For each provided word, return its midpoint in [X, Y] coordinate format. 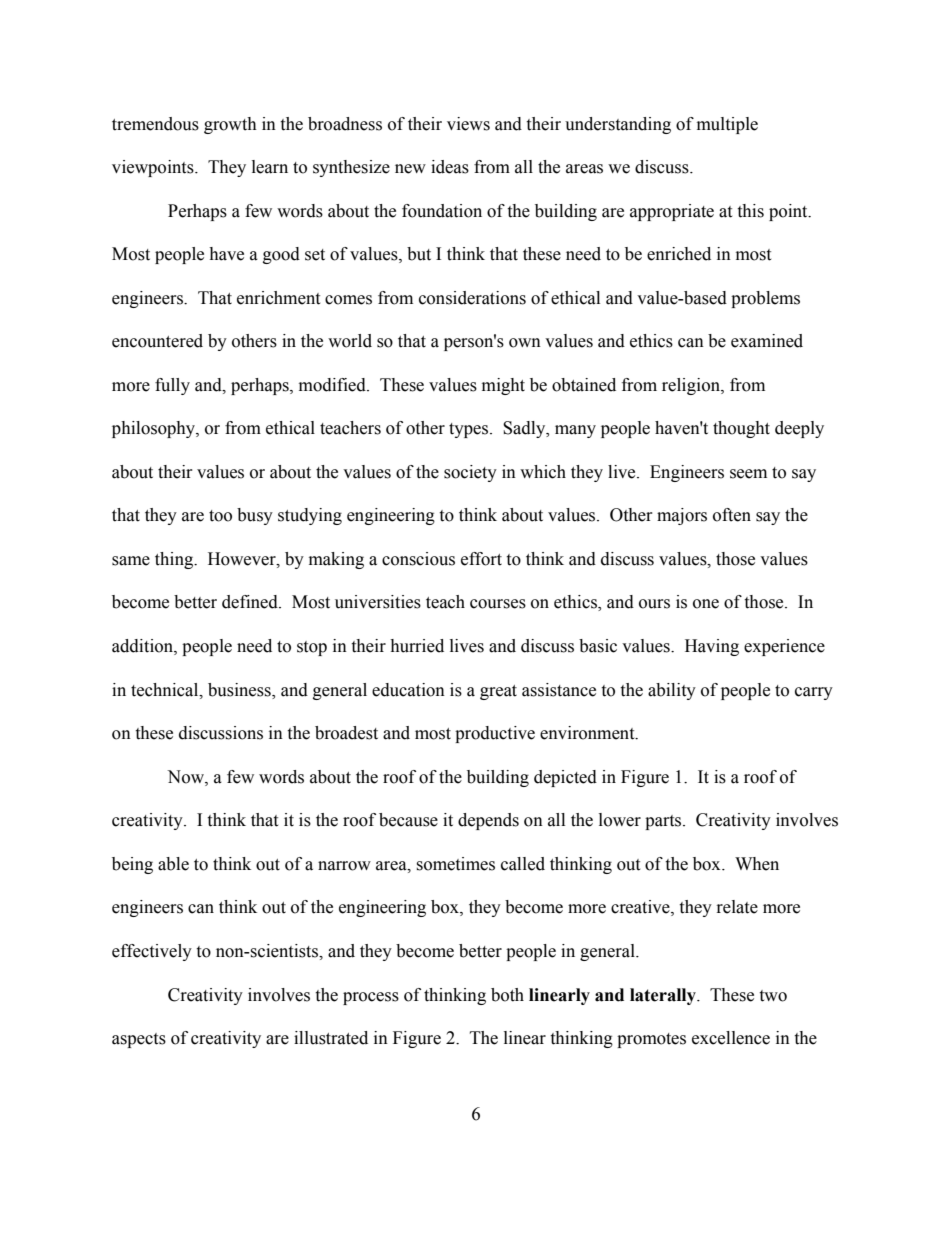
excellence [731, 1038]
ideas [450, 167]
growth [230, 125]
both [507, 995]
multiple [727, 125]
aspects [139, 1040]
